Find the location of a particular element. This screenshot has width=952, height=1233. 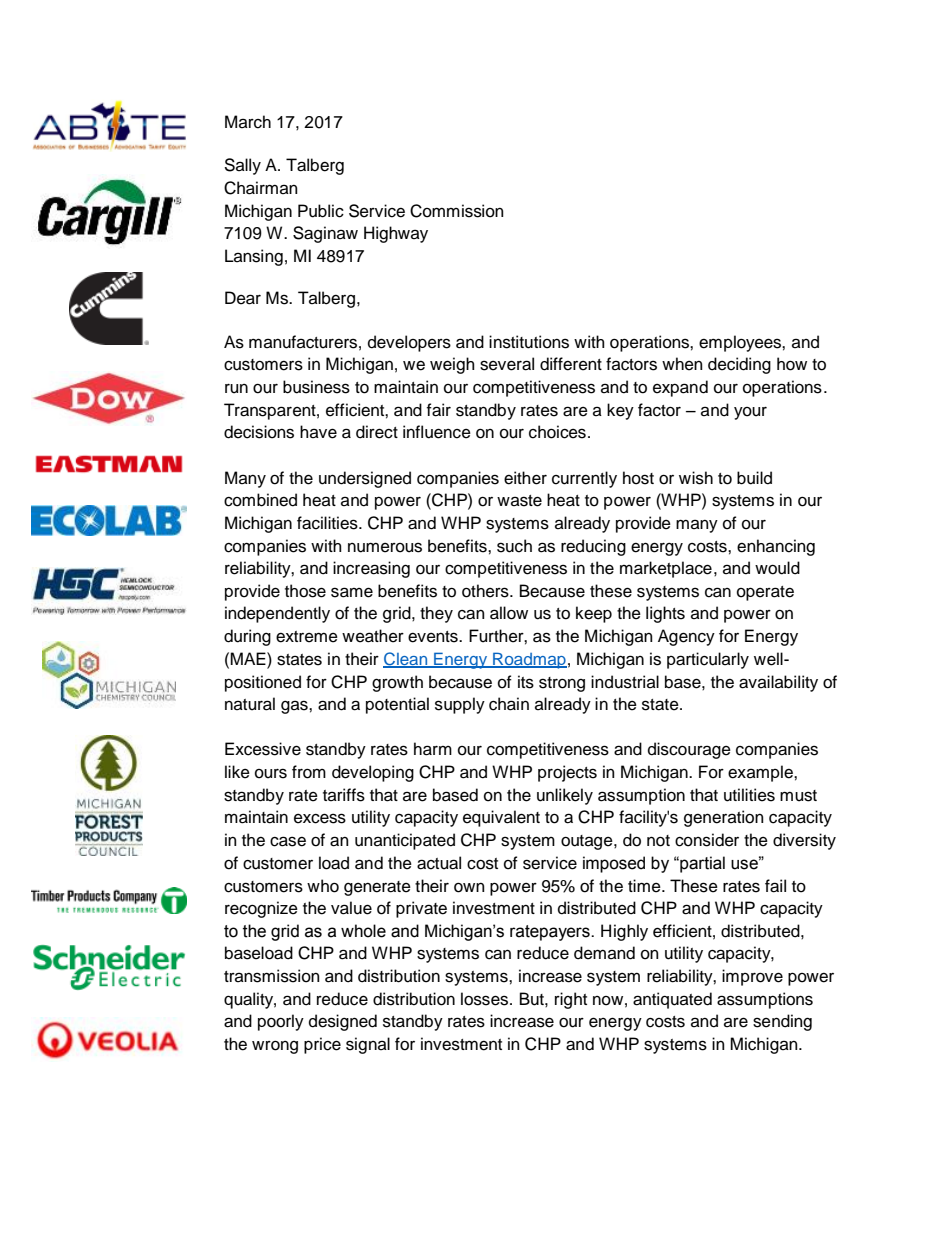

others is located at coordinates (486, 591).
